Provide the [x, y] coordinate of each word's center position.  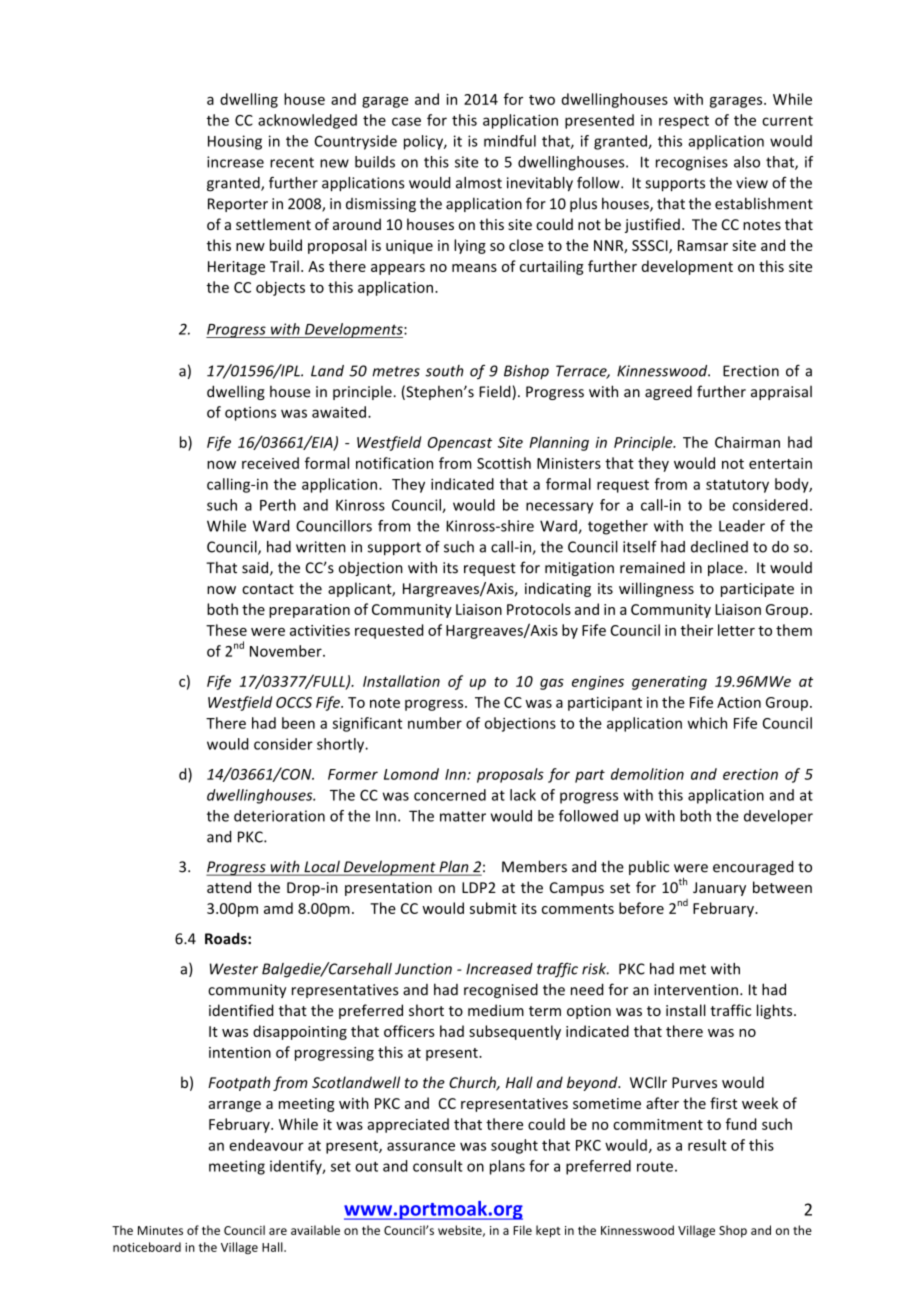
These [226, 630]
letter [736, 630]
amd [278, 908]
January [719, 889]
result [707, 1145]
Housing [235, 142]
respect [684, 122]
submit [493, 908]
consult [438, 1166]
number [435, 723]
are [278, 1231]
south [444, 371]
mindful [510, 141]
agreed [668, 392]
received [270, 463]
